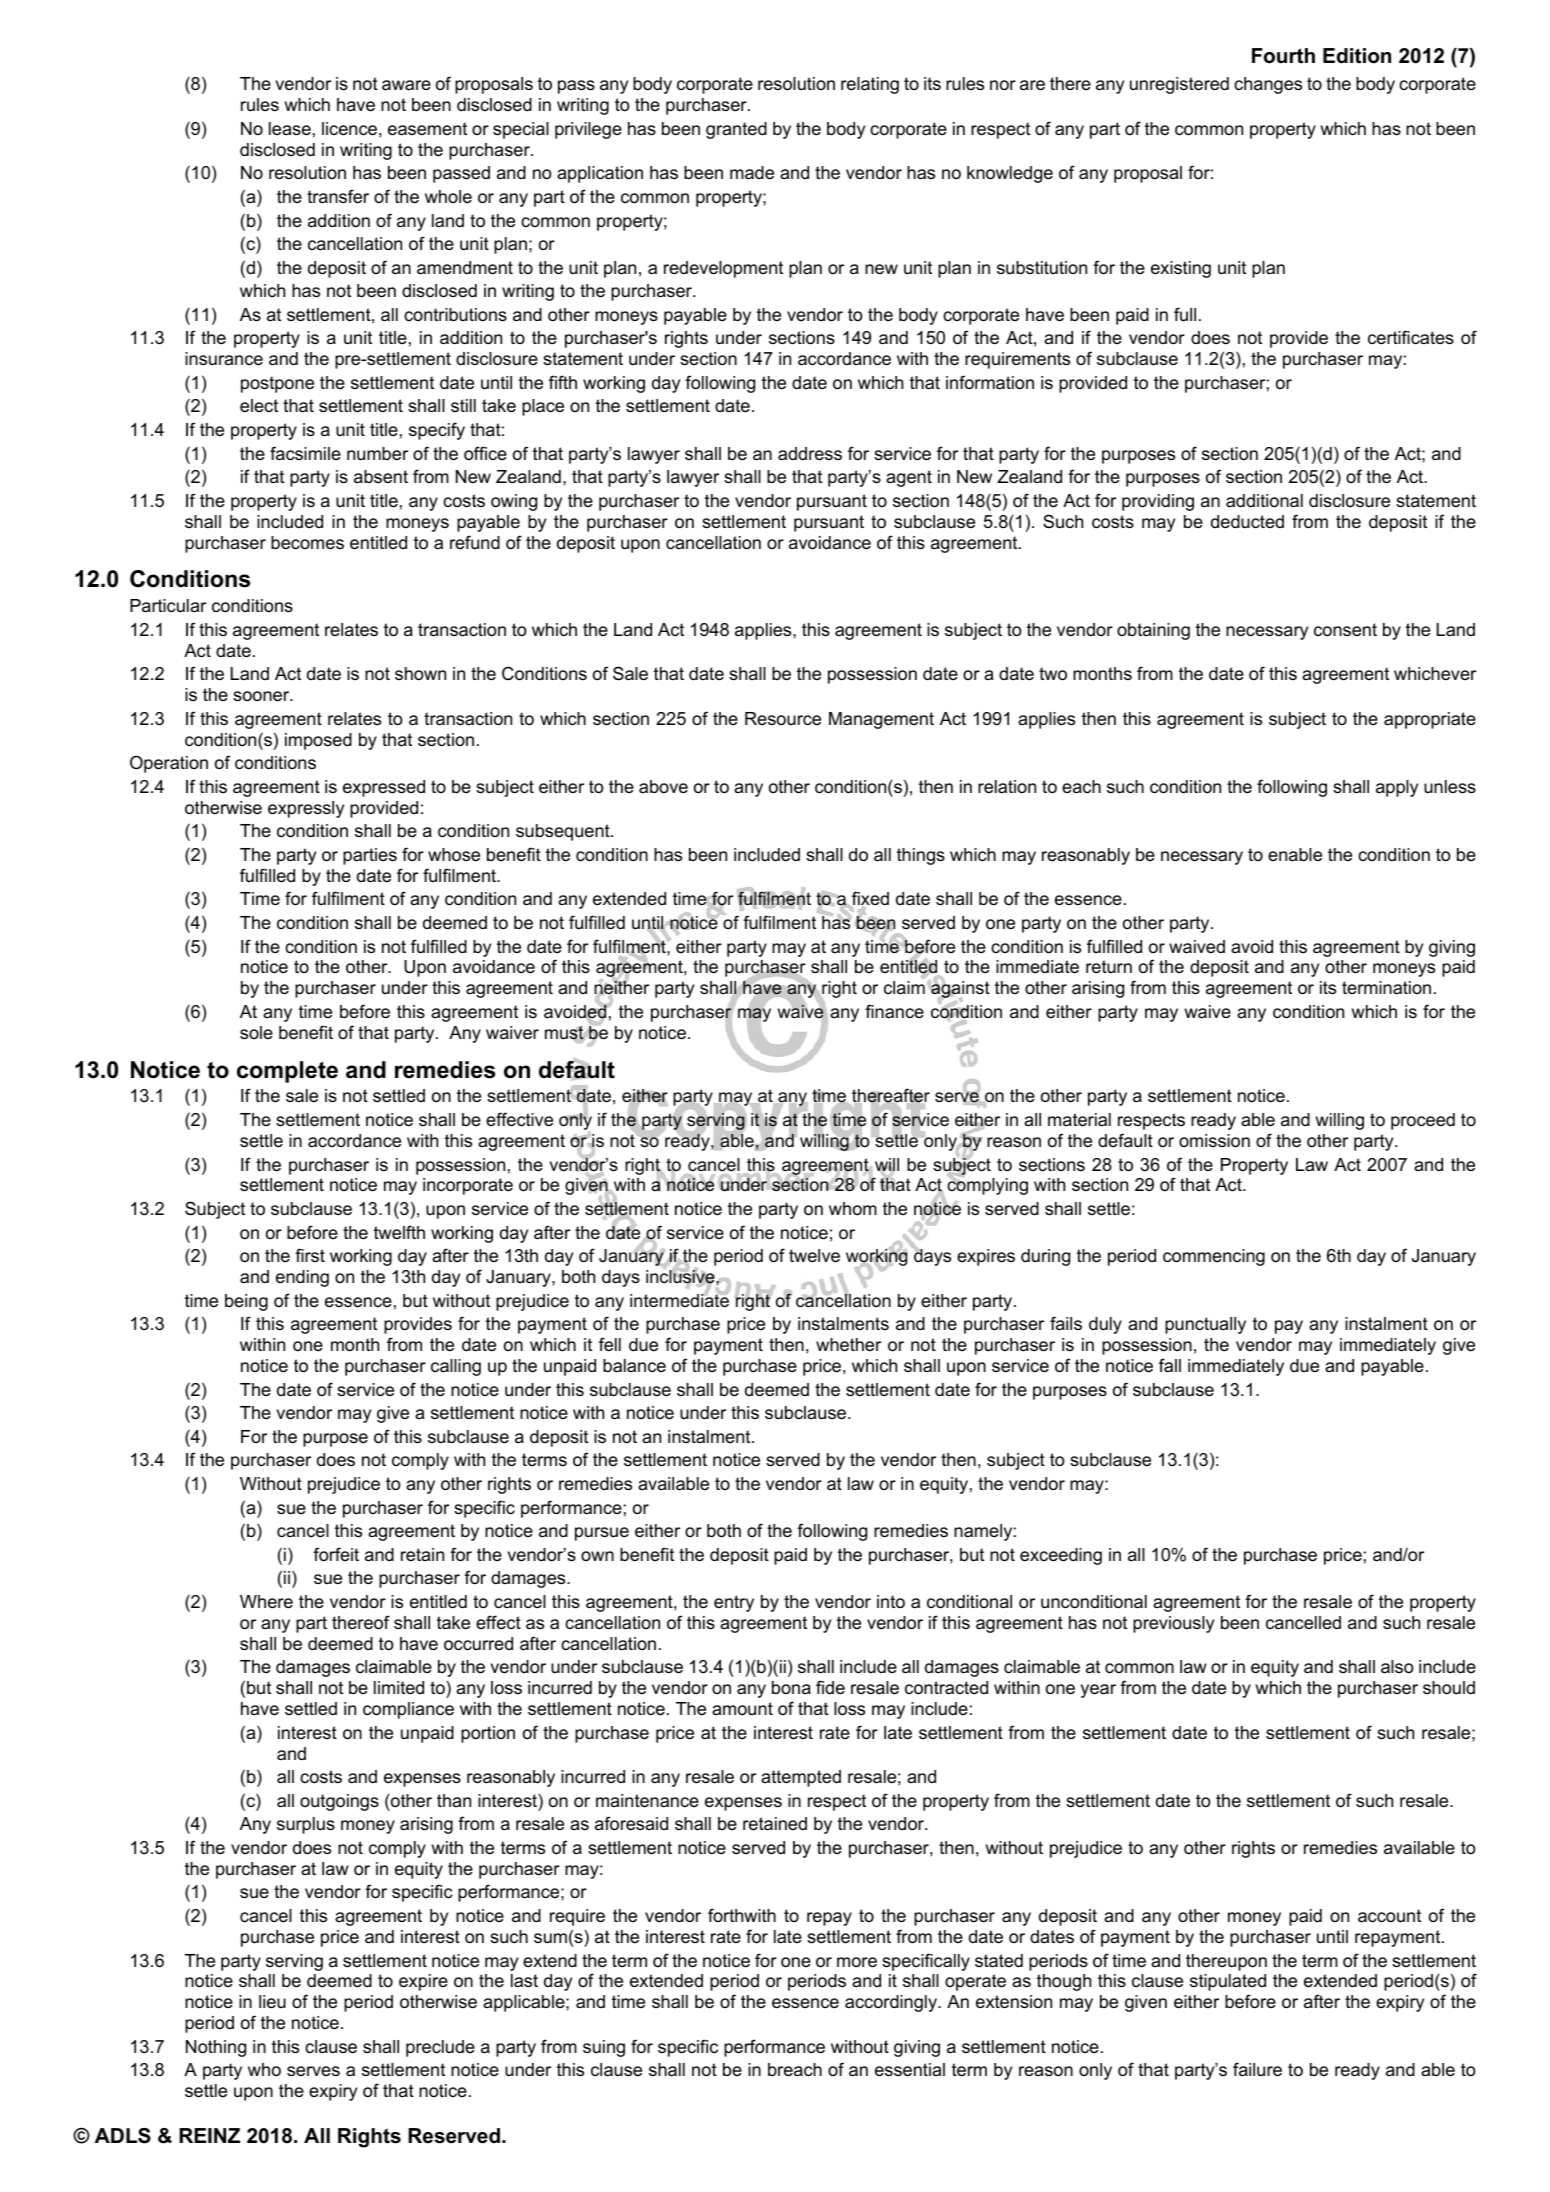 The image size is (1550, 2192). I want to click on becomes, so click(307, 542).
